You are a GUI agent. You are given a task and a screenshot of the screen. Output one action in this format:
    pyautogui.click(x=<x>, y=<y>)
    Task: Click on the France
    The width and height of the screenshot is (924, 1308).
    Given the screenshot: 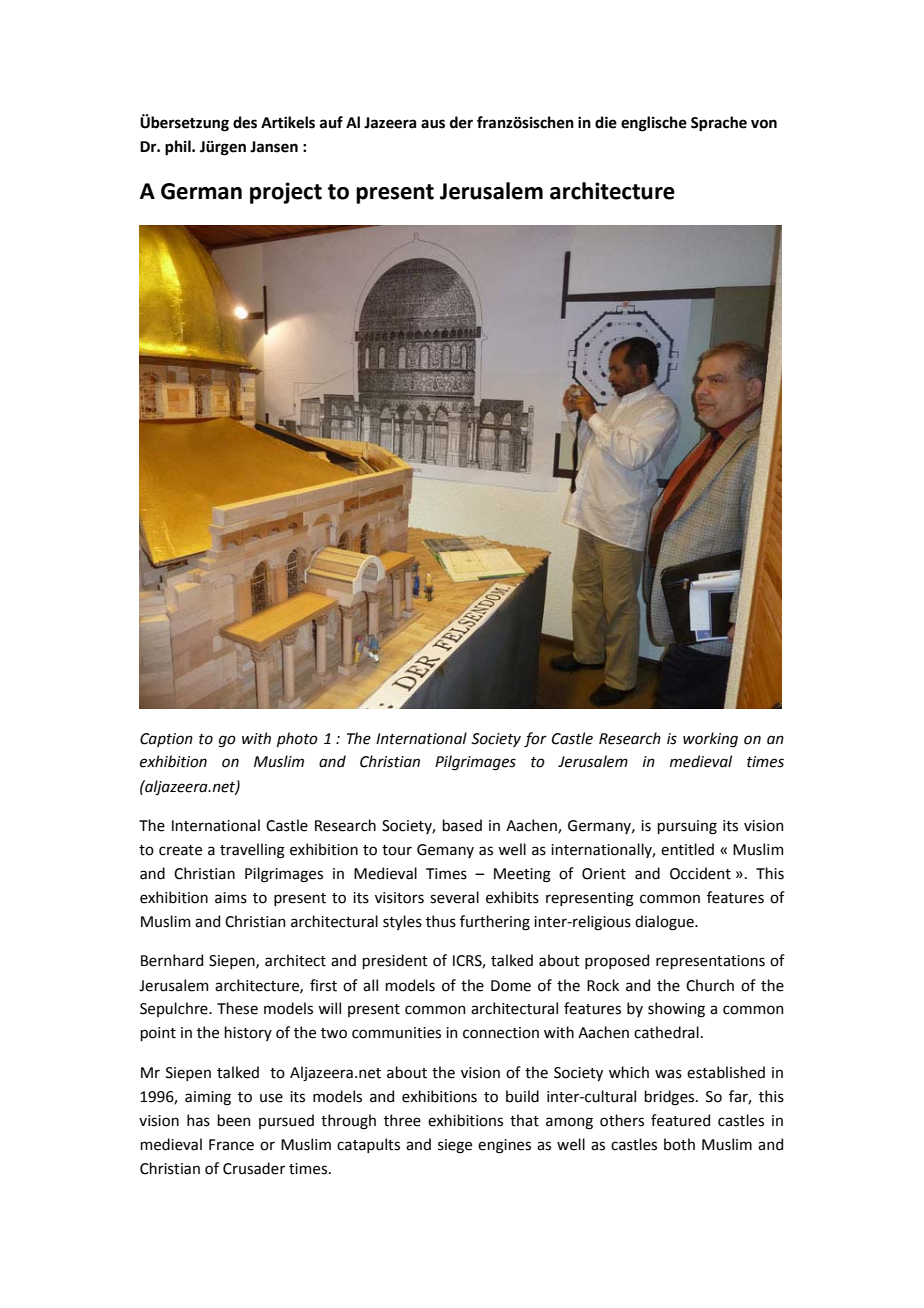 What is the action you would take?
    pyautogui.click(x=231, y=1145)
